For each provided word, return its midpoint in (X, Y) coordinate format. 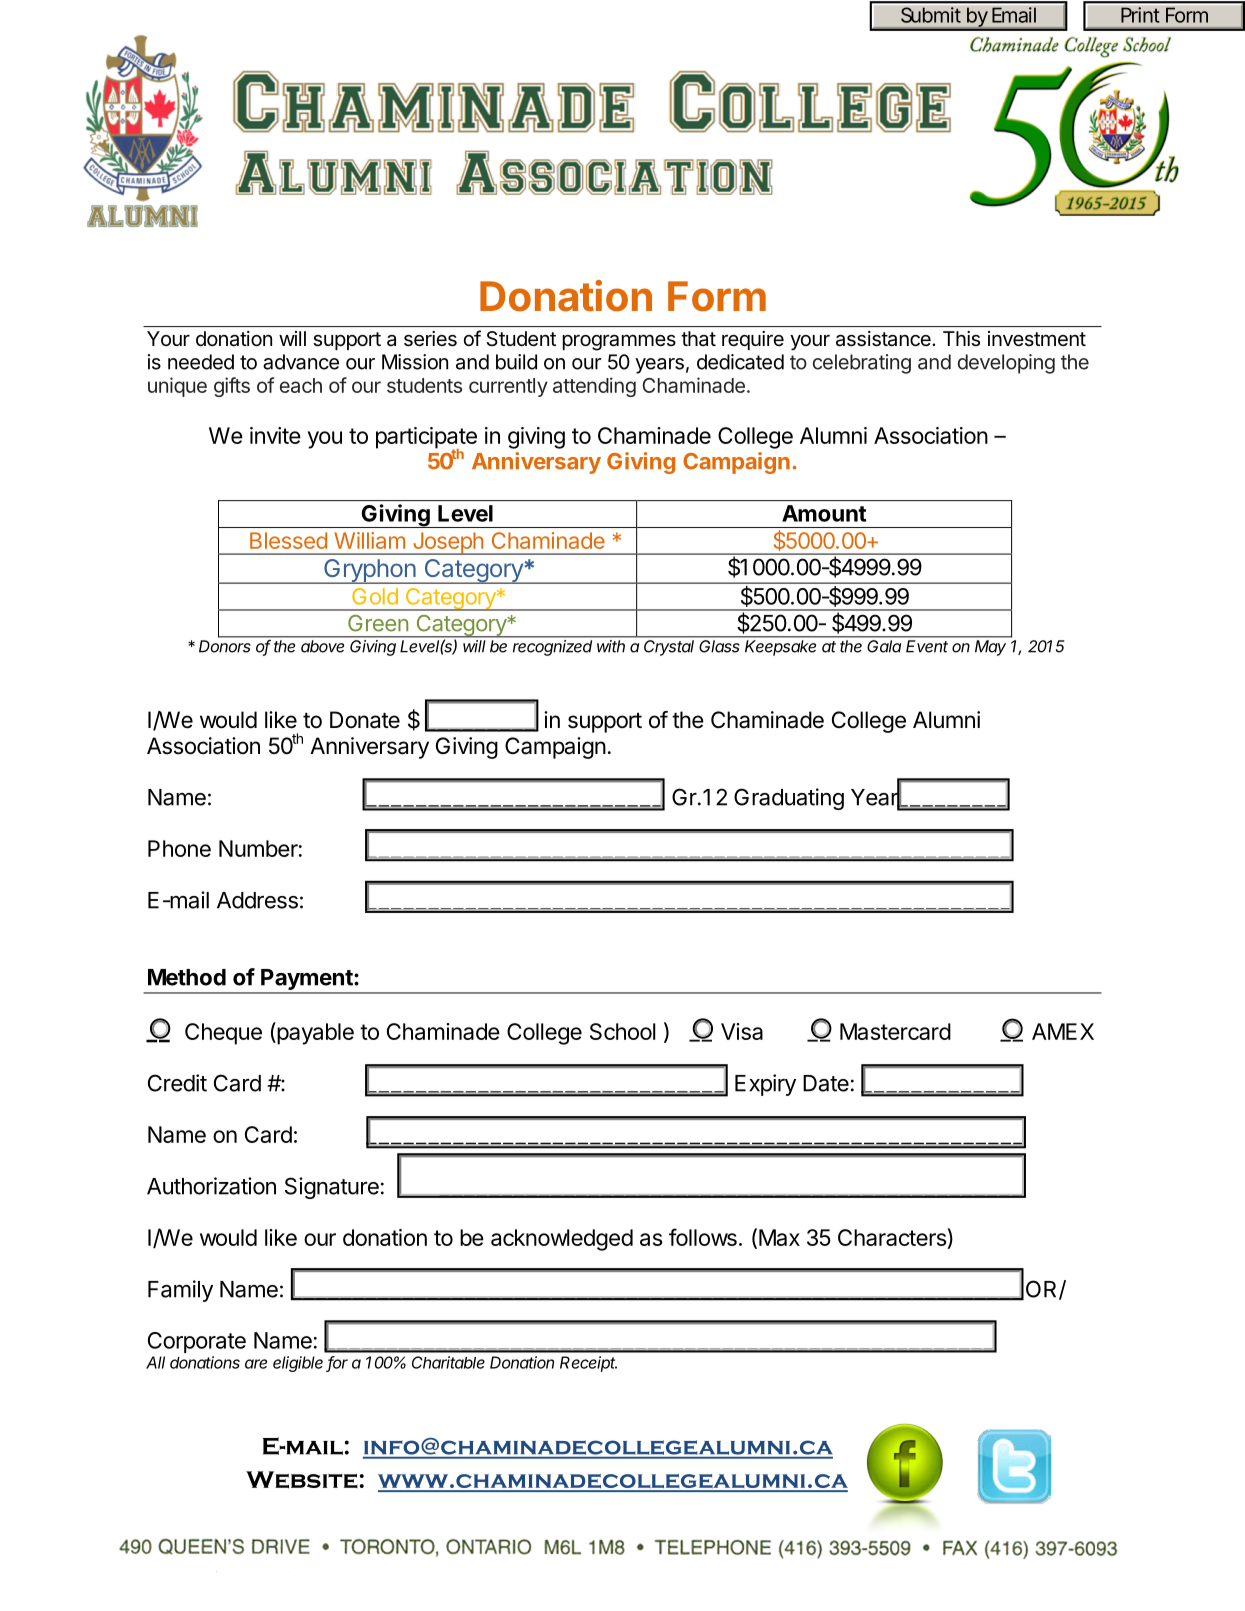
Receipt (588, 1364)
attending (594, 387)
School (623, 1031)
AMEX (1063, 1031)
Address (257, 900)
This (961, 339)
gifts (232, 387)
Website (302, 1480)
